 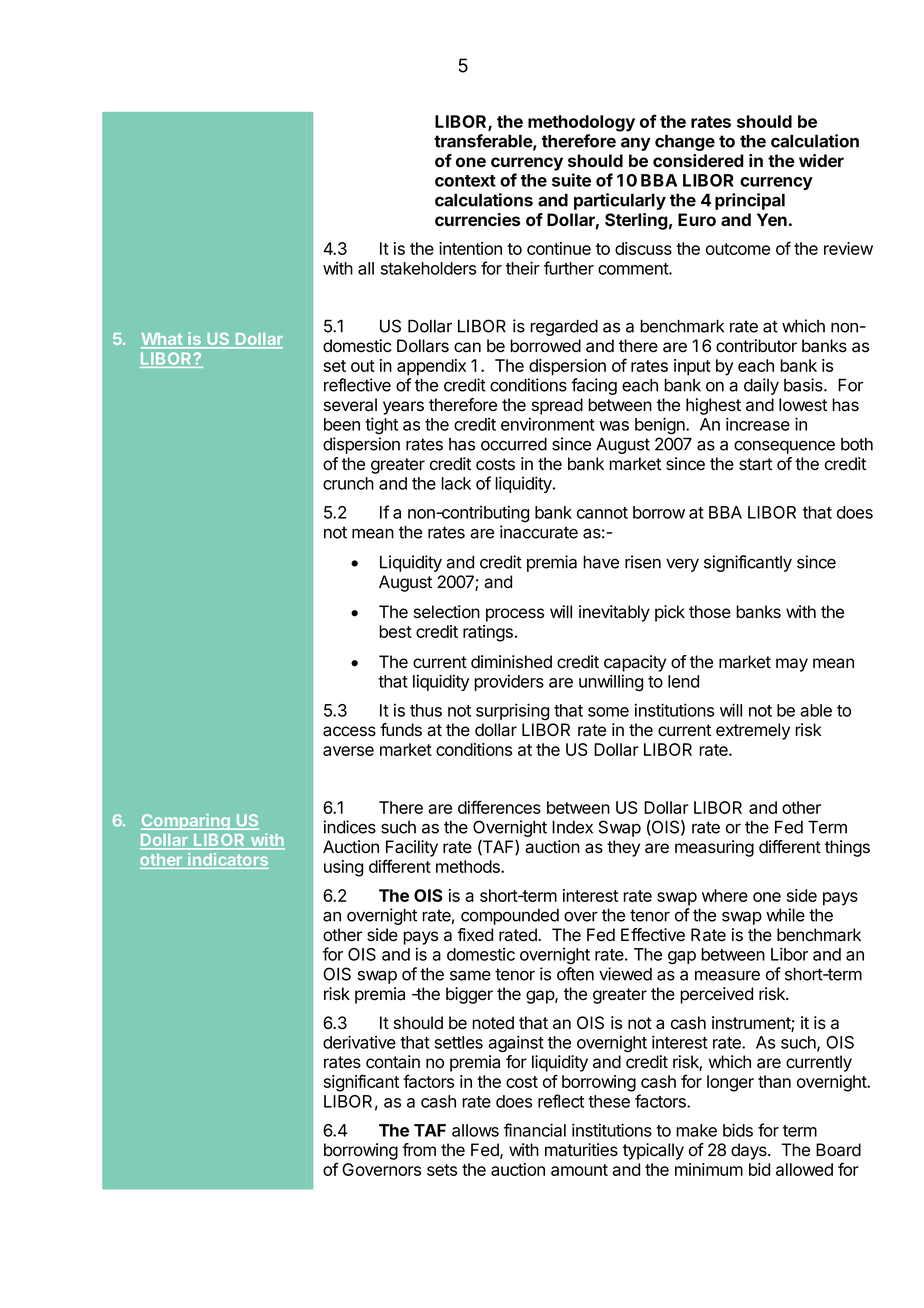 What do you see at coordinates (792, 665) in the screenshot?
I see `may` at bounding box center [792, 665].
